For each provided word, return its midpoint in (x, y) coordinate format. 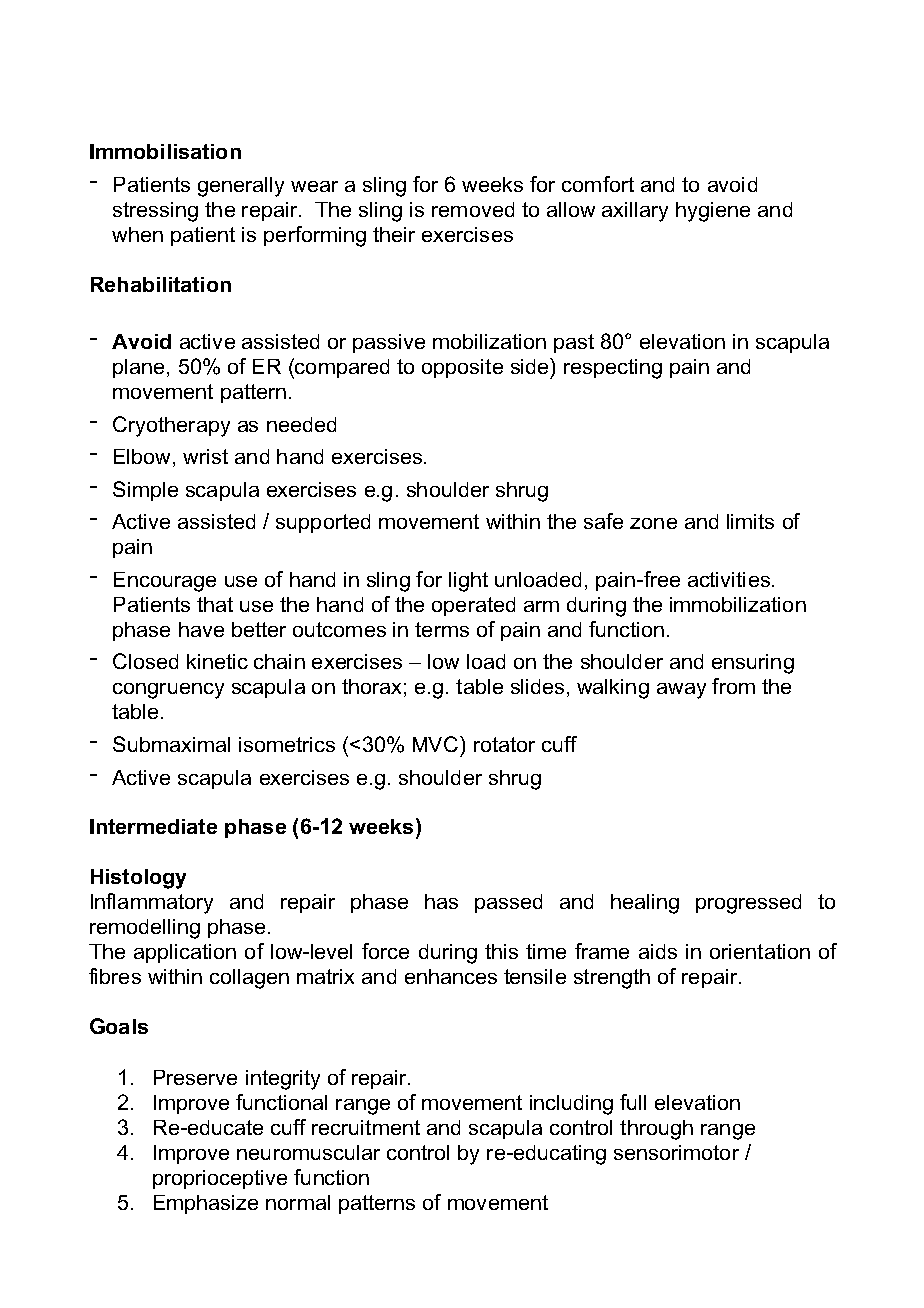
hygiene (713, 212)
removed (473, 209)
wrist (205, 456)
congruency (168, 691)
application (185, 953)
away (681, 691)
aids (658, 951)
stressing (155, 212)
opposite (462, 368)
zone (653, 523)
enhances (451, 976)
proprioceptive (220, 1179)
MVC (437, 744)
